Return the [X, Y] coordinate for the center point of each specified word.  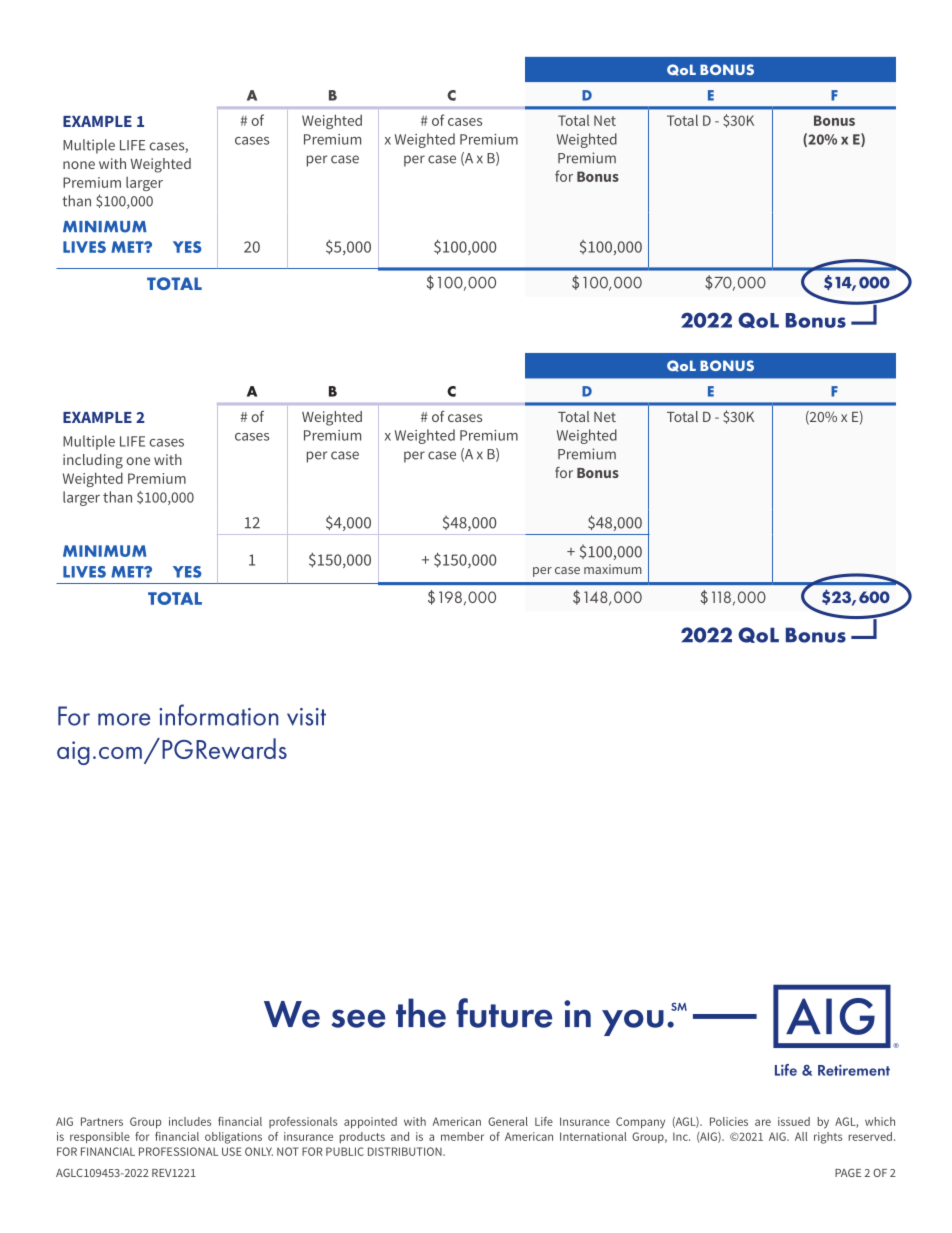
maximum [613, 569]
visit [306, 717]
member [462, 1136]
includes [190, 1121]
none [79, 165]
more [124, 719]
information [218, 715]
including [93, 461]
